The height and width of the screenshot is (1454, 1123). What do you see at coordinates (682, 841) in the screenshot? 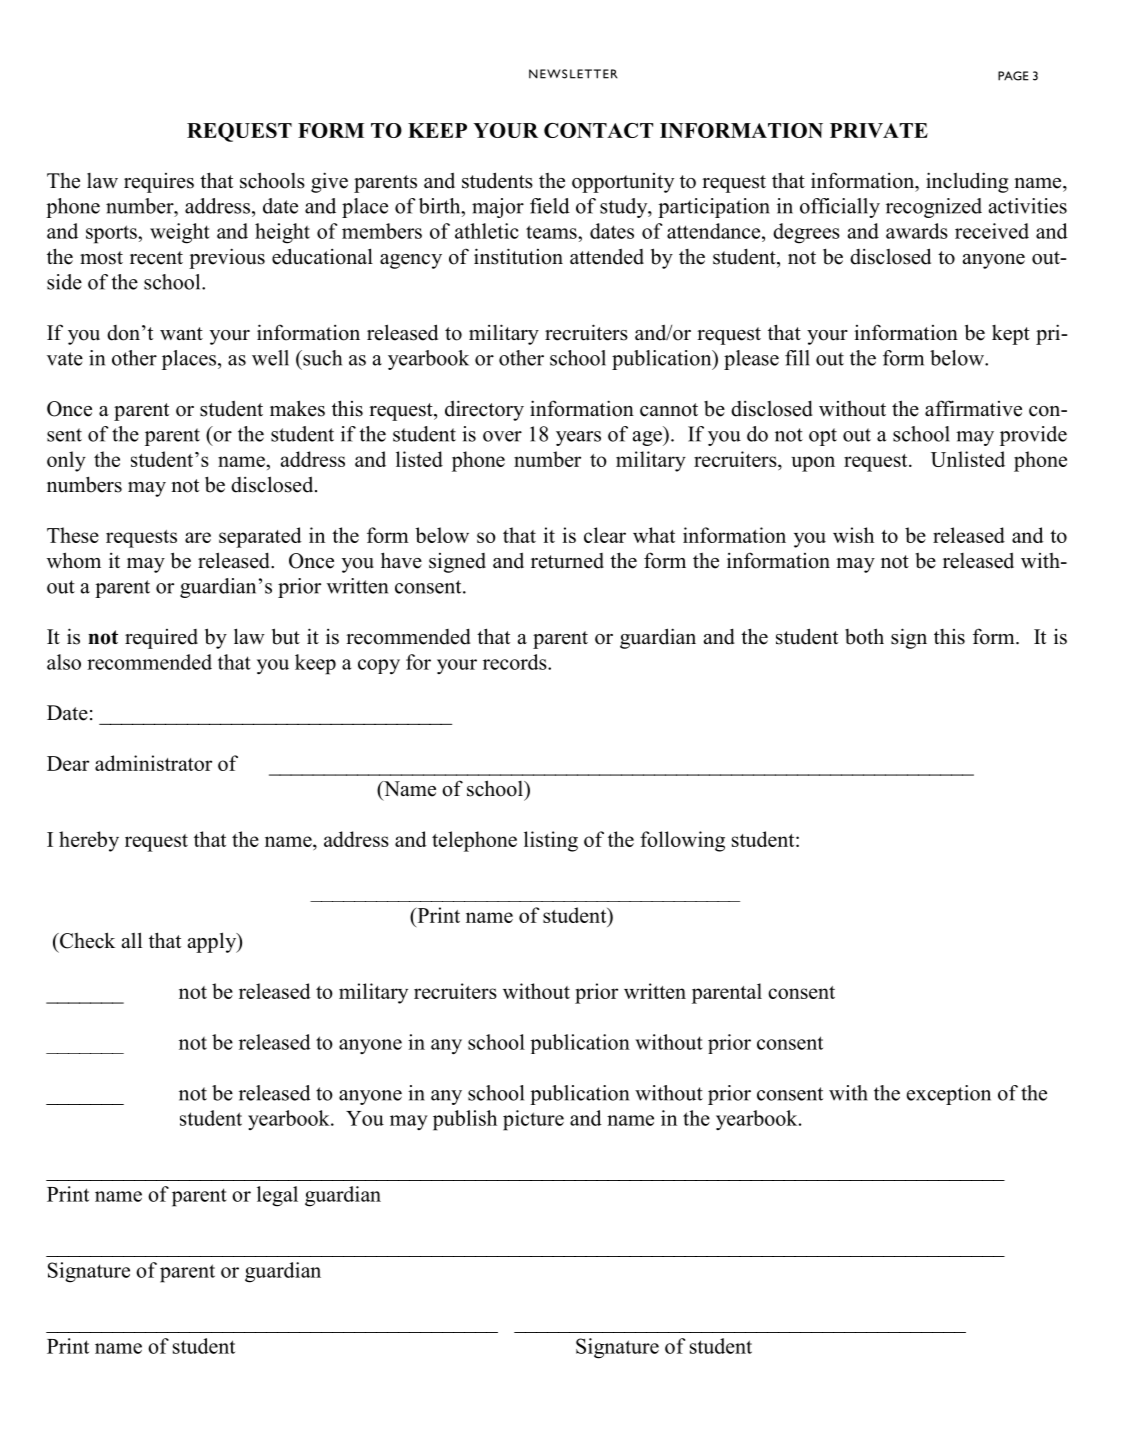
I see `following` at bounding box center [682, 841].
